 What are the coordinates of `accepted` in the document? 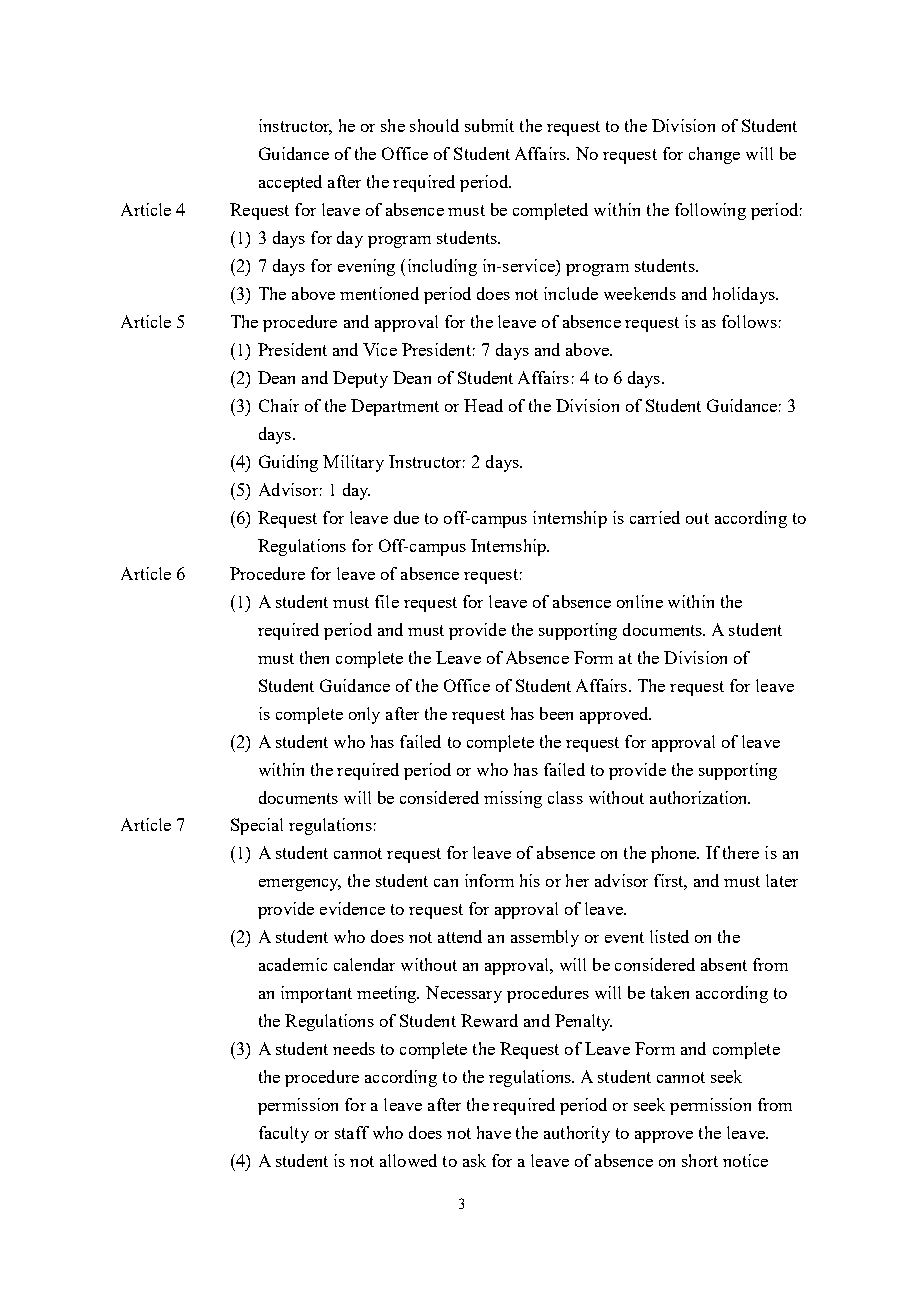 It's located at (290, 183).
